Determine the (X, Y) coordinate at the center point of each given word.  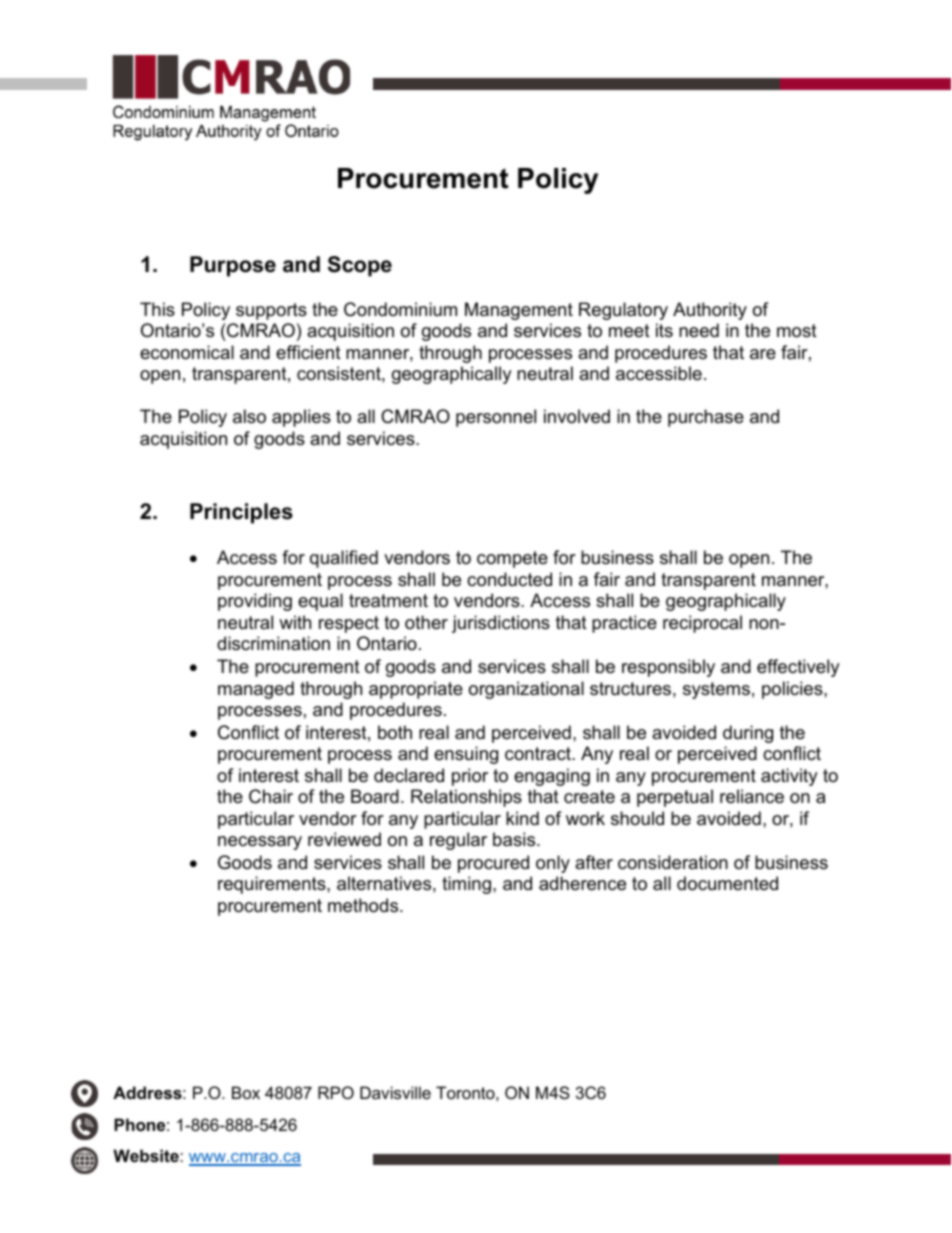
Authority (710, 311)
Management (519, 311)
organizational (526, 690)
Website (147, 1155)
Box (246, 1092)
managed (256, 690)
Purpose (233, 266)
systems (716, 690)
